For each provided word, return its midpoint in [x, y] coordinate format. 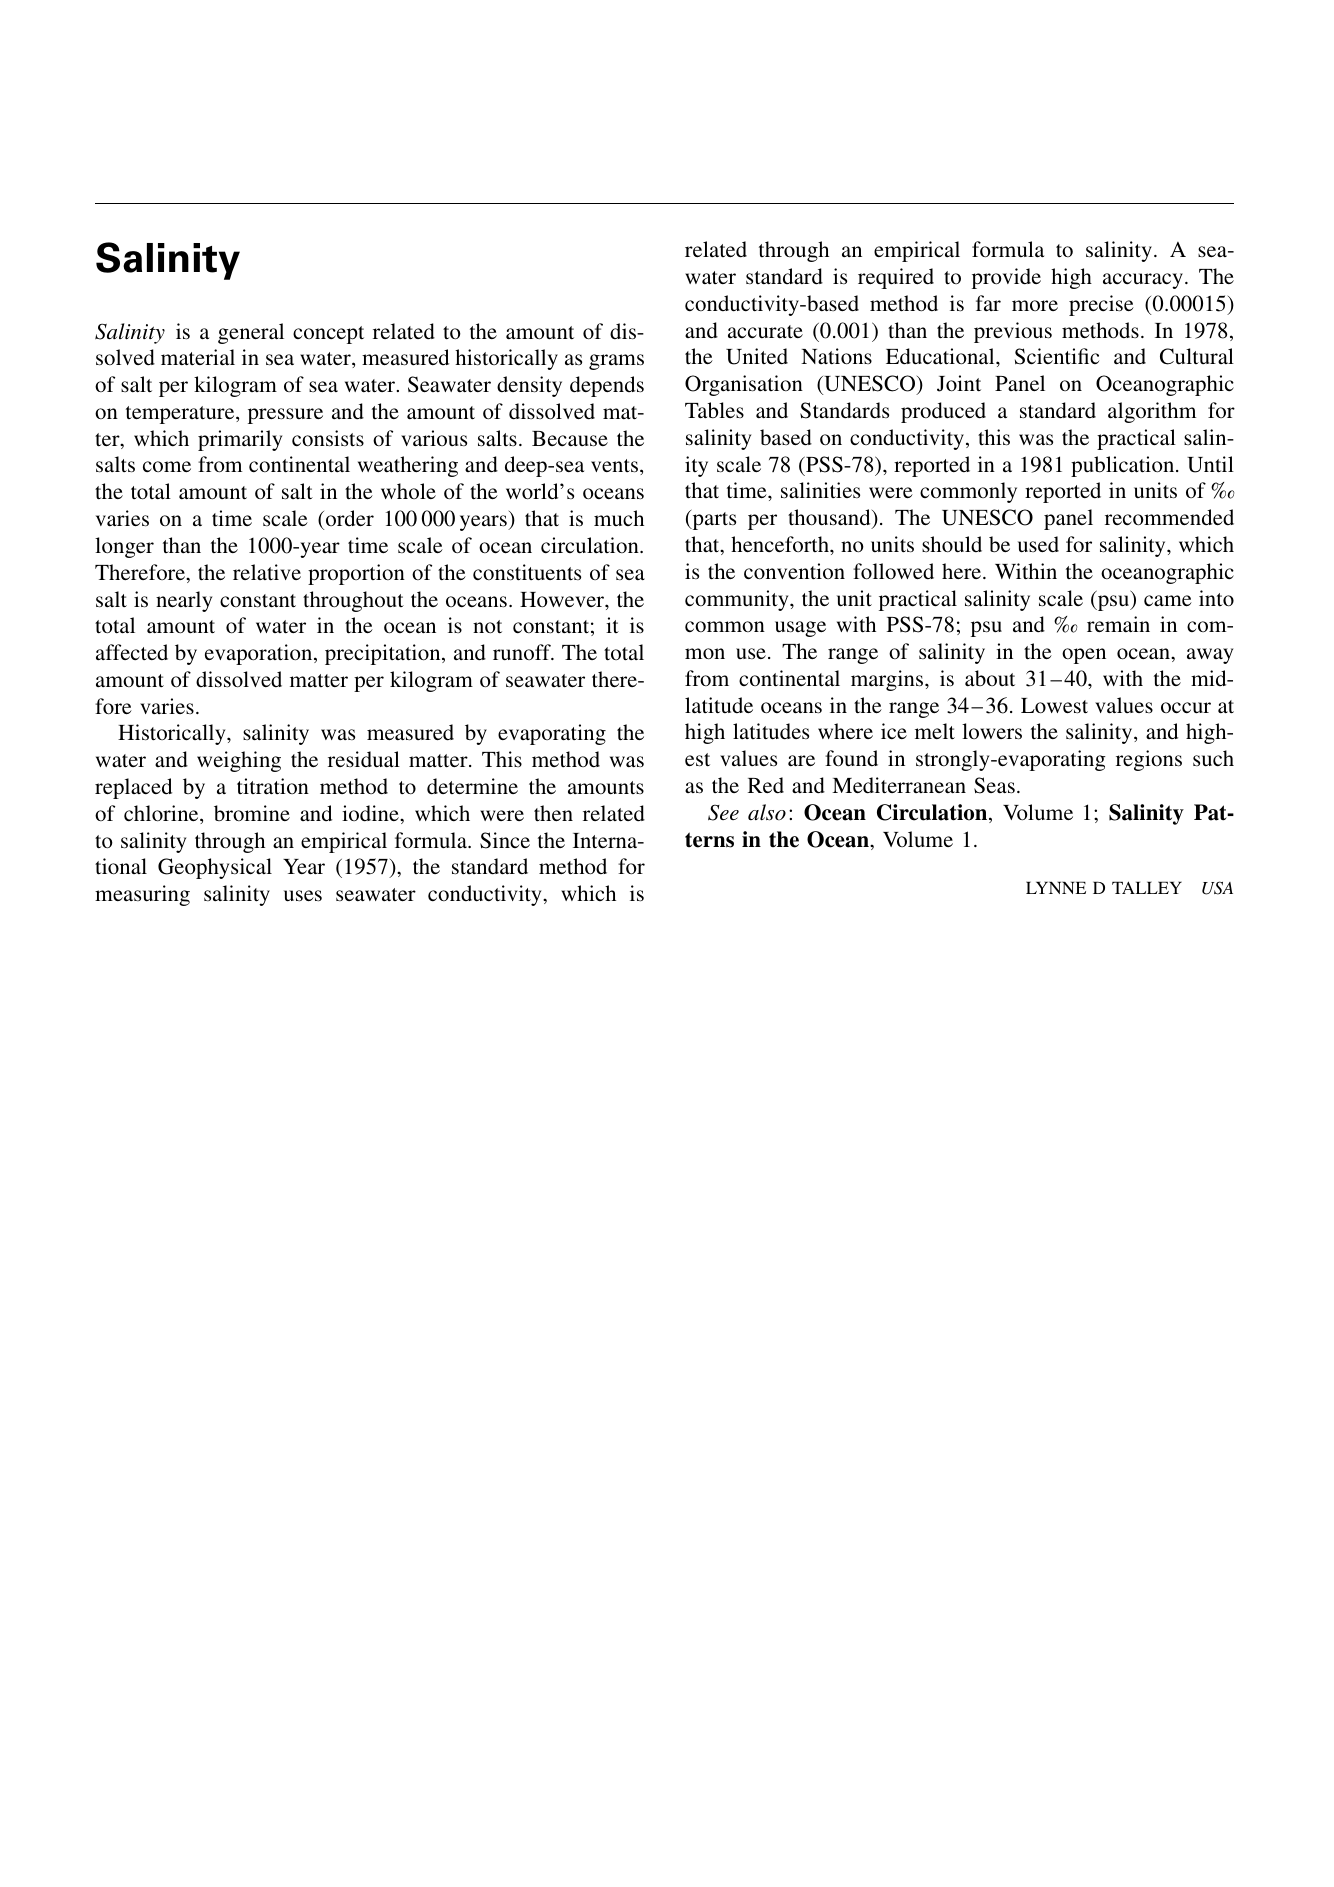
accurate [765, 332]
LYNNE [1056, 887]
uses [303, 896]
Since [505, 840]
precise [1101, 305]
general [251, 333]
